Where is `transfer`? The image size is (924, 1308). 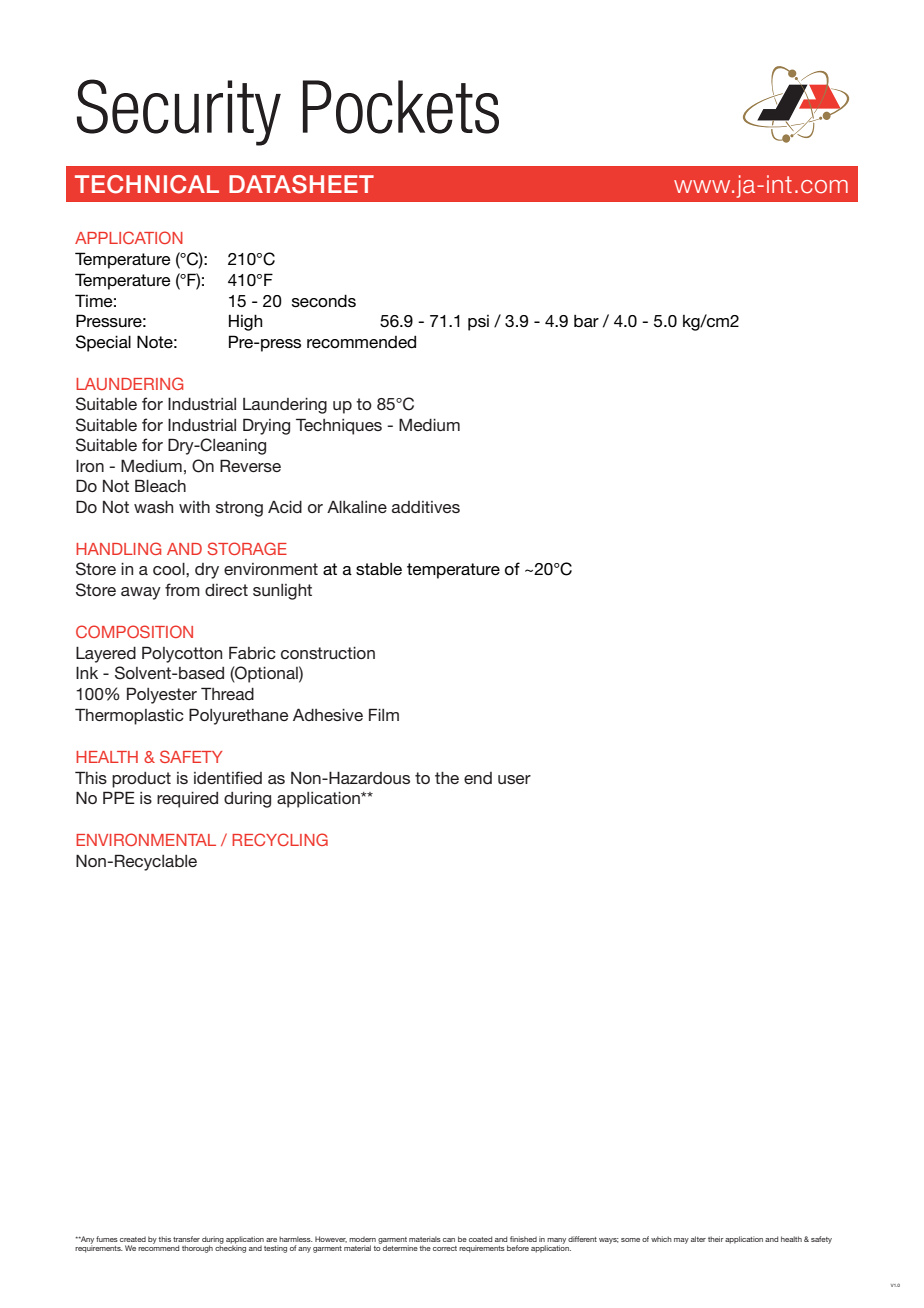
transfer is located at coordinates (186, 1239).
